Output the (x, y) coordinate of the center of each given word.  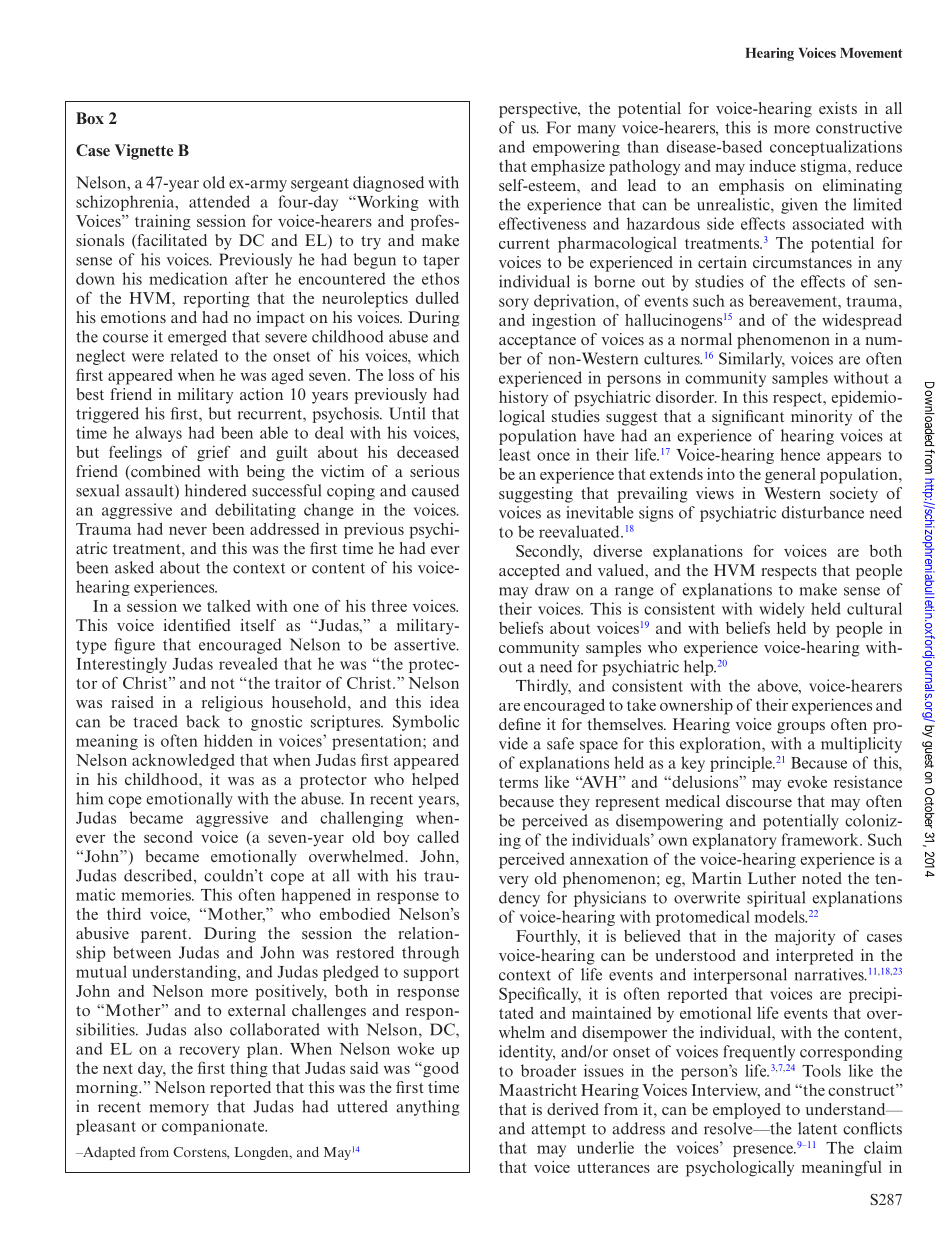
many (596, 131)
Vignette (144, 152)
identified (197, 625)
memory (179, 1110)
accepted (529, 572)
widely (781, 610)
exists (838, 108)
